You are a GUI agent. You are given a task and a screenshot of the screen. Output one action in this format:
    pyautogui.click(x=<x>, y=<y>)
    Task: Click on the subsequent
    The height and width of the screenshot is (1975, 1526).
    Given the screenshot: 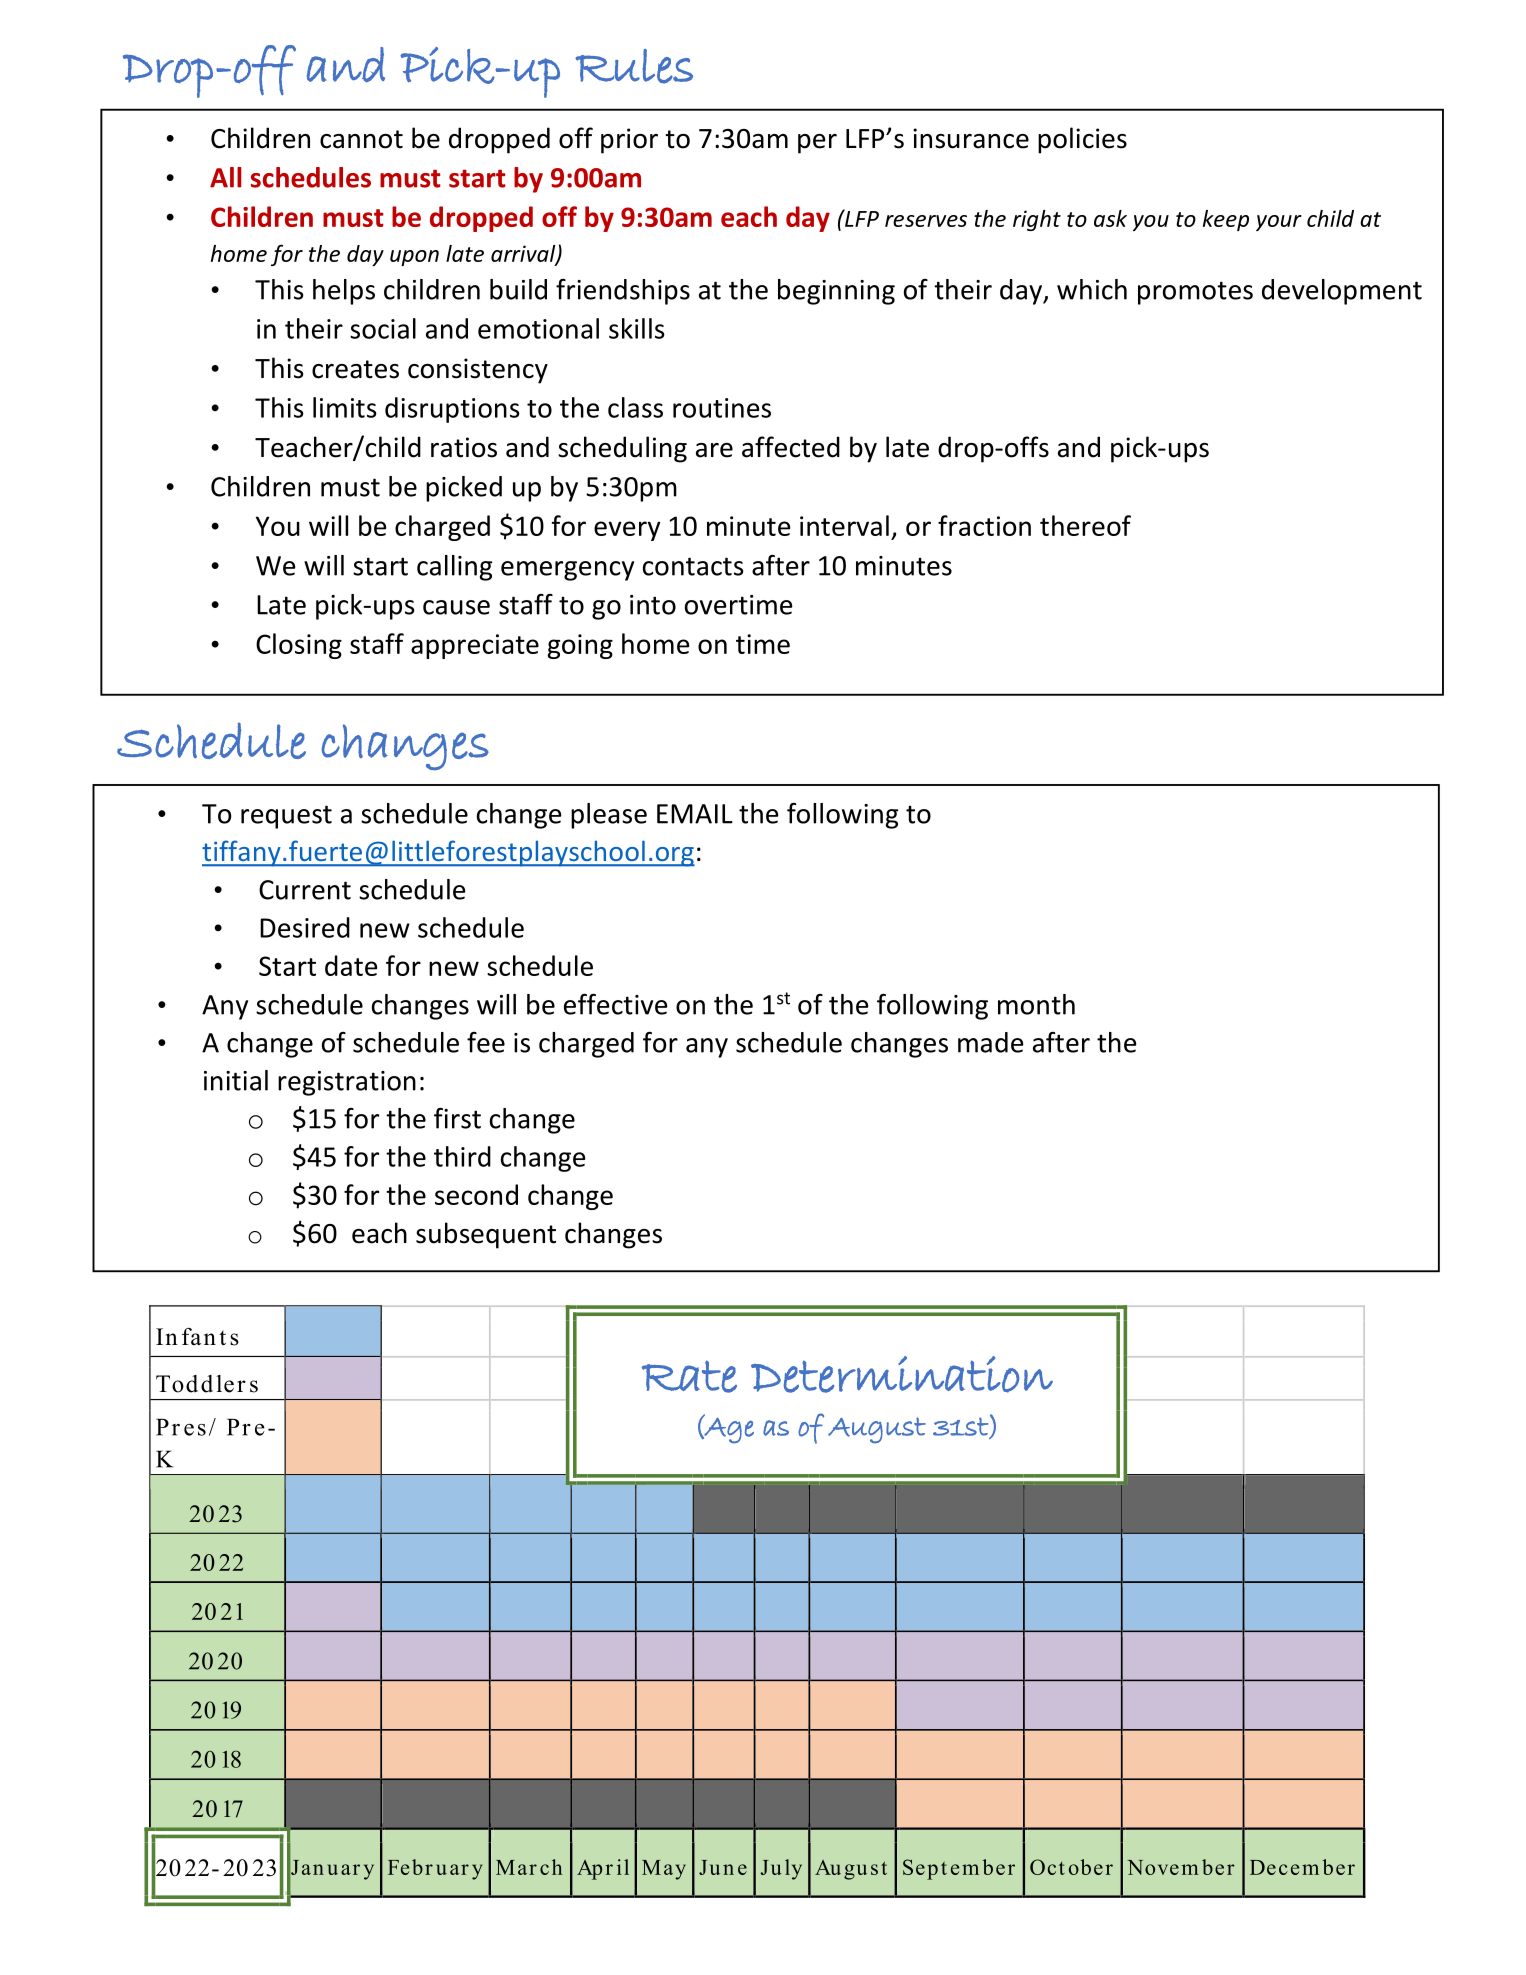 What is the action you would take?
    pyautogui.click(x=486, y=1235)
